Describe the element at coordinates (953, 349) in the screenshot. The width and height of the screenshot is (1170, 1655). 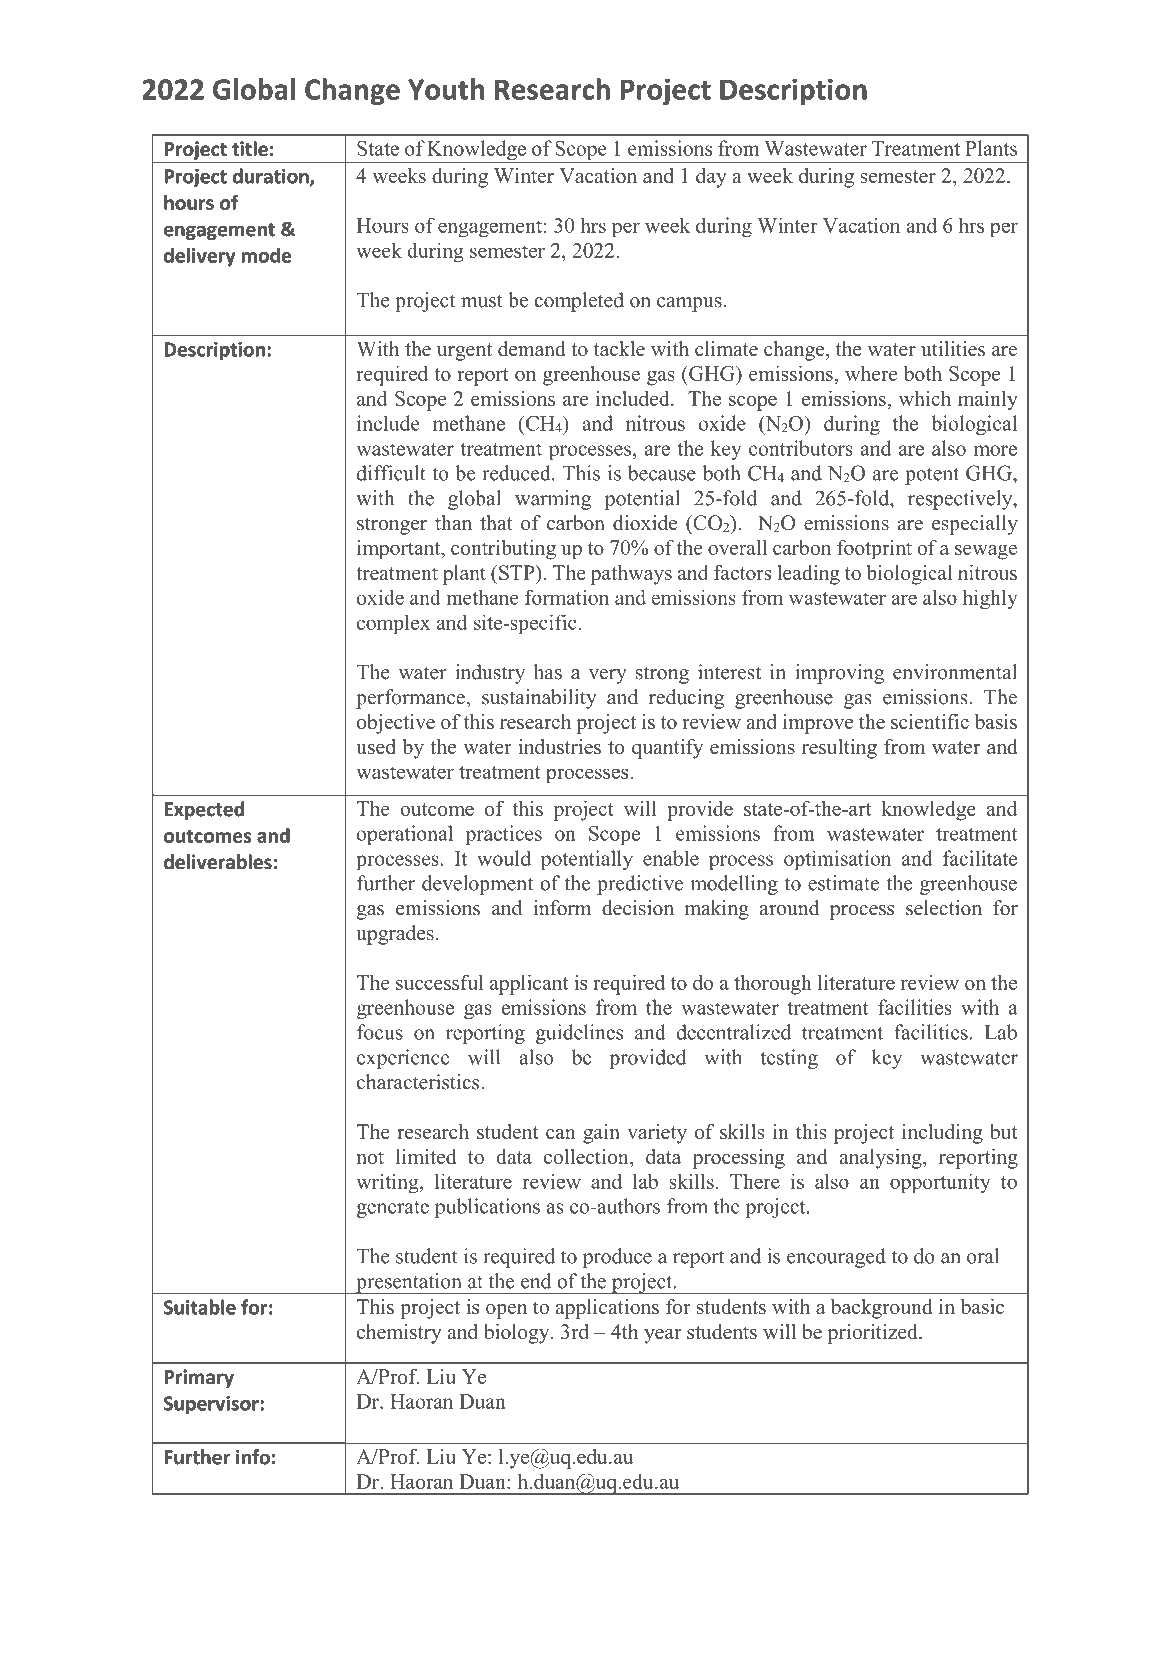
I see `utilities` at that location.
